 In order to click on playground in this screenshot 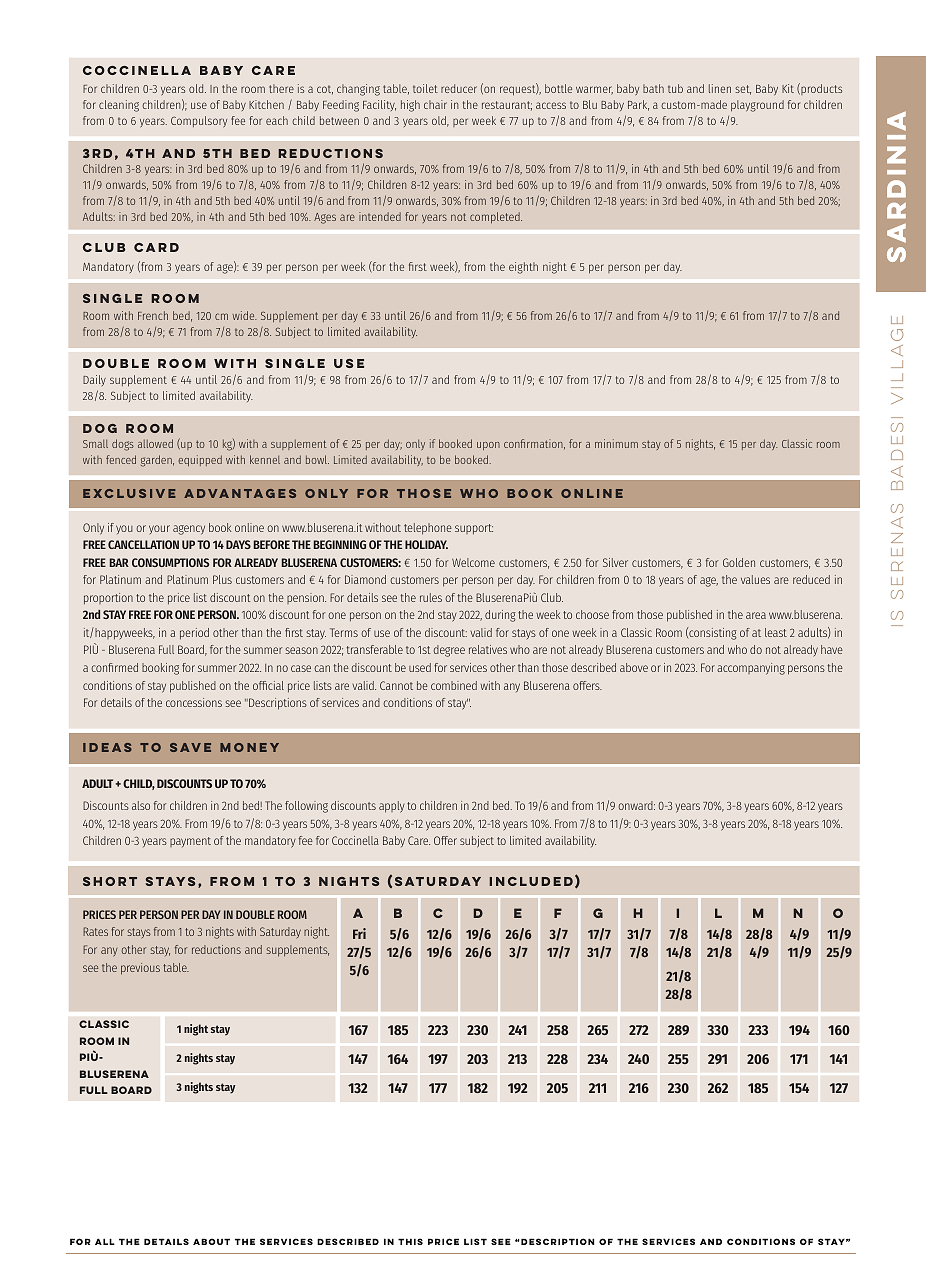, I will do `click(757, 106)`.
